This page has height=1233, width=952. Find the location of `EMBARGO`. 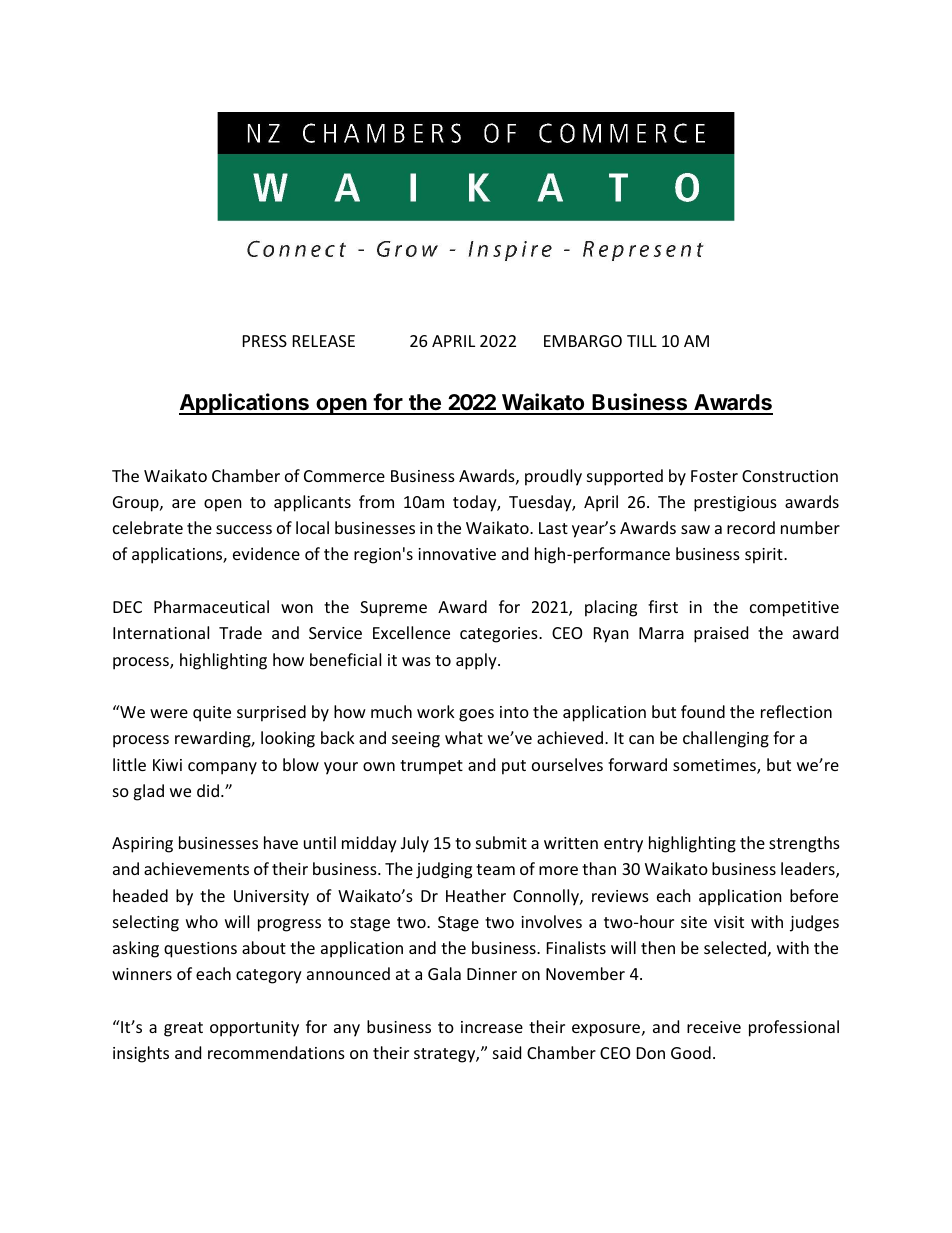

EMBARGO is located at coordinates (583, 341).
